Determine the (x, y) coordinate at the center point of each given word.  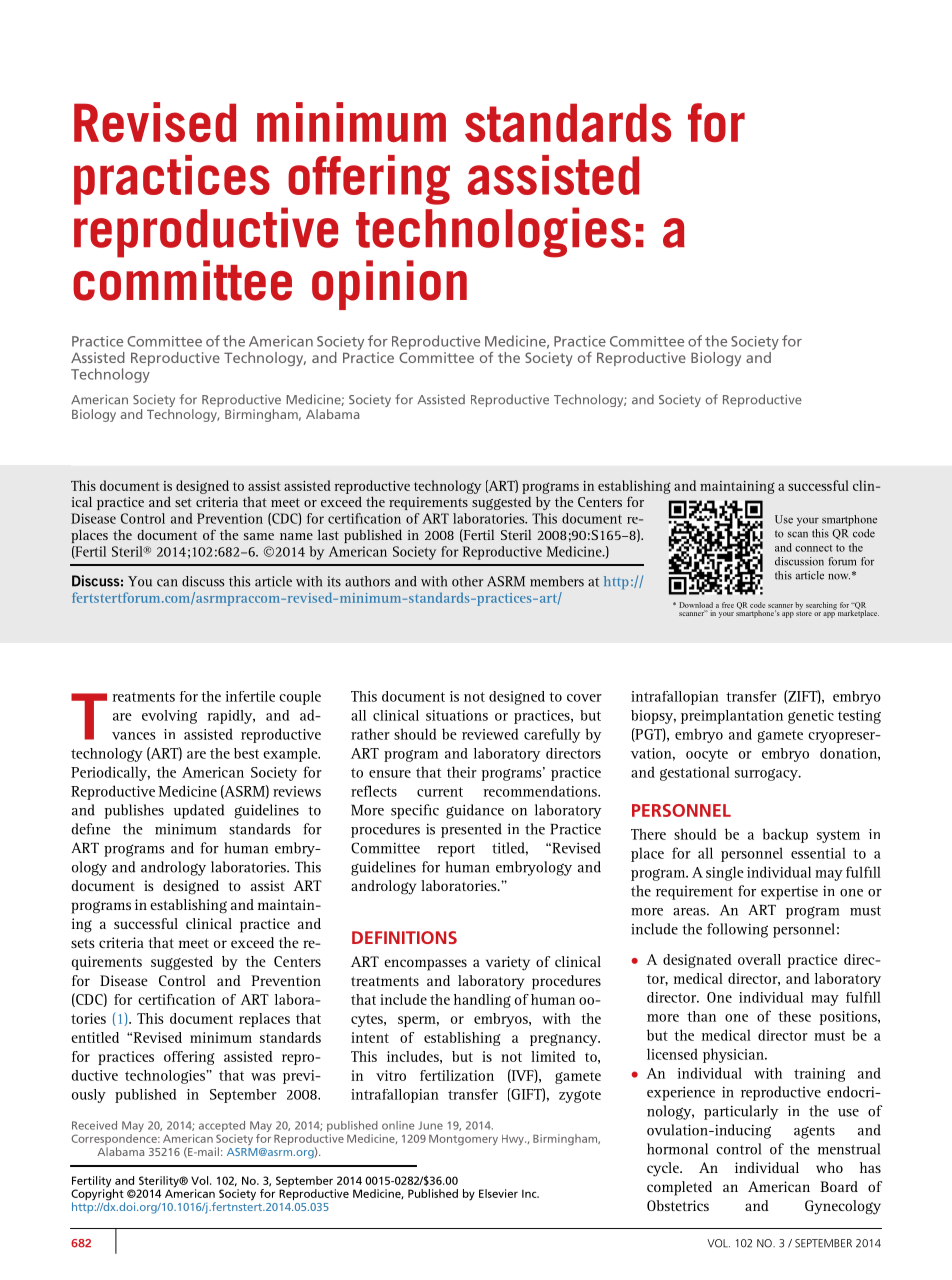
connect (813, 548)
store (804, 612)
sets (83, 943)
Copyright (98, 1195)
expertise (789, 892)
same (259, 536)
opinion (389, 285)
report (456, 850)
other (467, 581)
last (328, 534)
